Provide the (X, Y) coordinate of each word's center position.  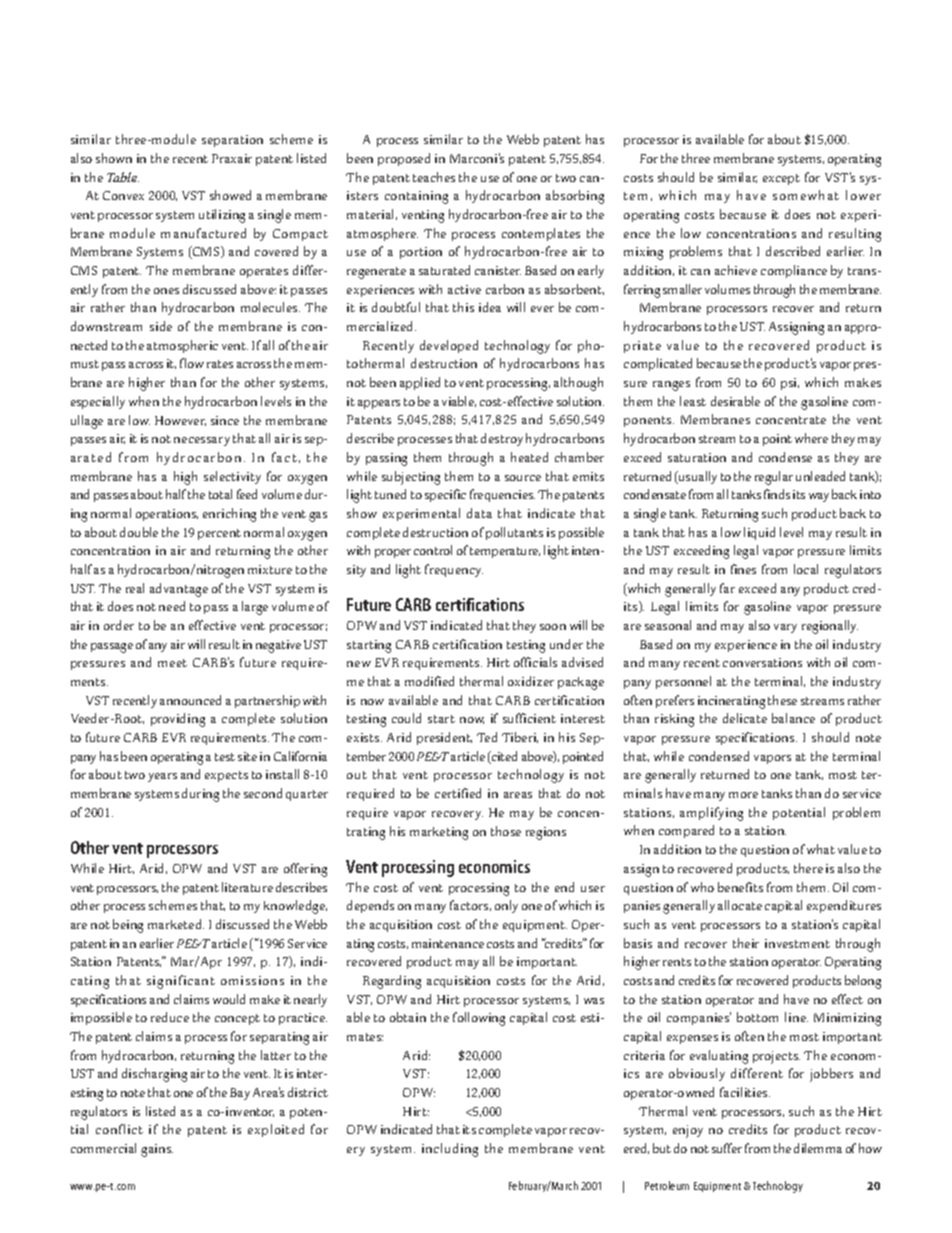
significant (181, 982)
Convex (123, 195)
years (162, 777)
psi (790, 384)
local (806, 569)
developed (449, 346)
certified (458, 793)
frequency (454, 570)
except (781, 179)
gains (157, 1150)
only (506, 906)
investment (797, 943)
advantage (179, 590)
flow (192, 363)
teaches (434, 177)
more (743, 795)
